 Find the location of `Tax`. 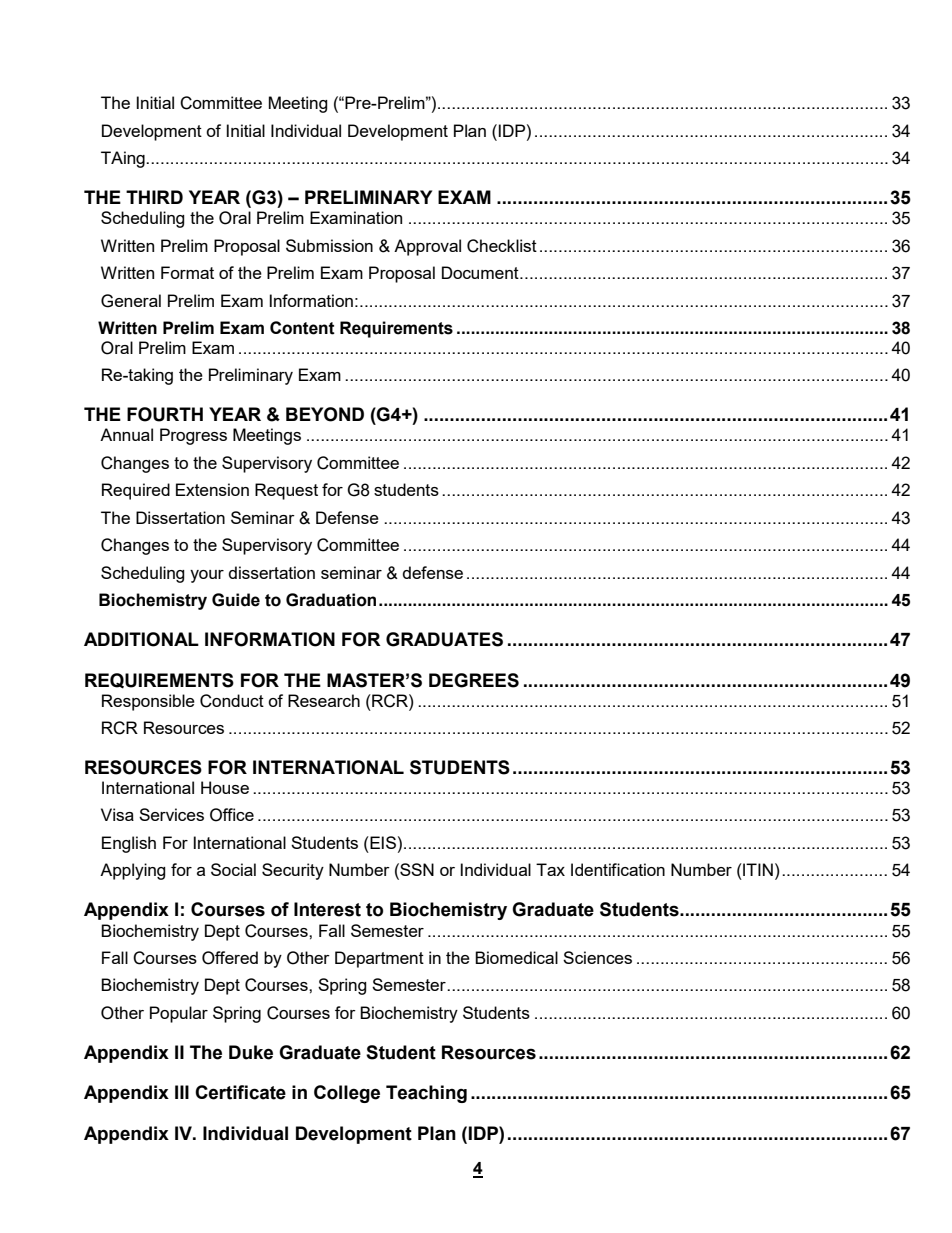

Tax is located at coordinates (550, 869).
